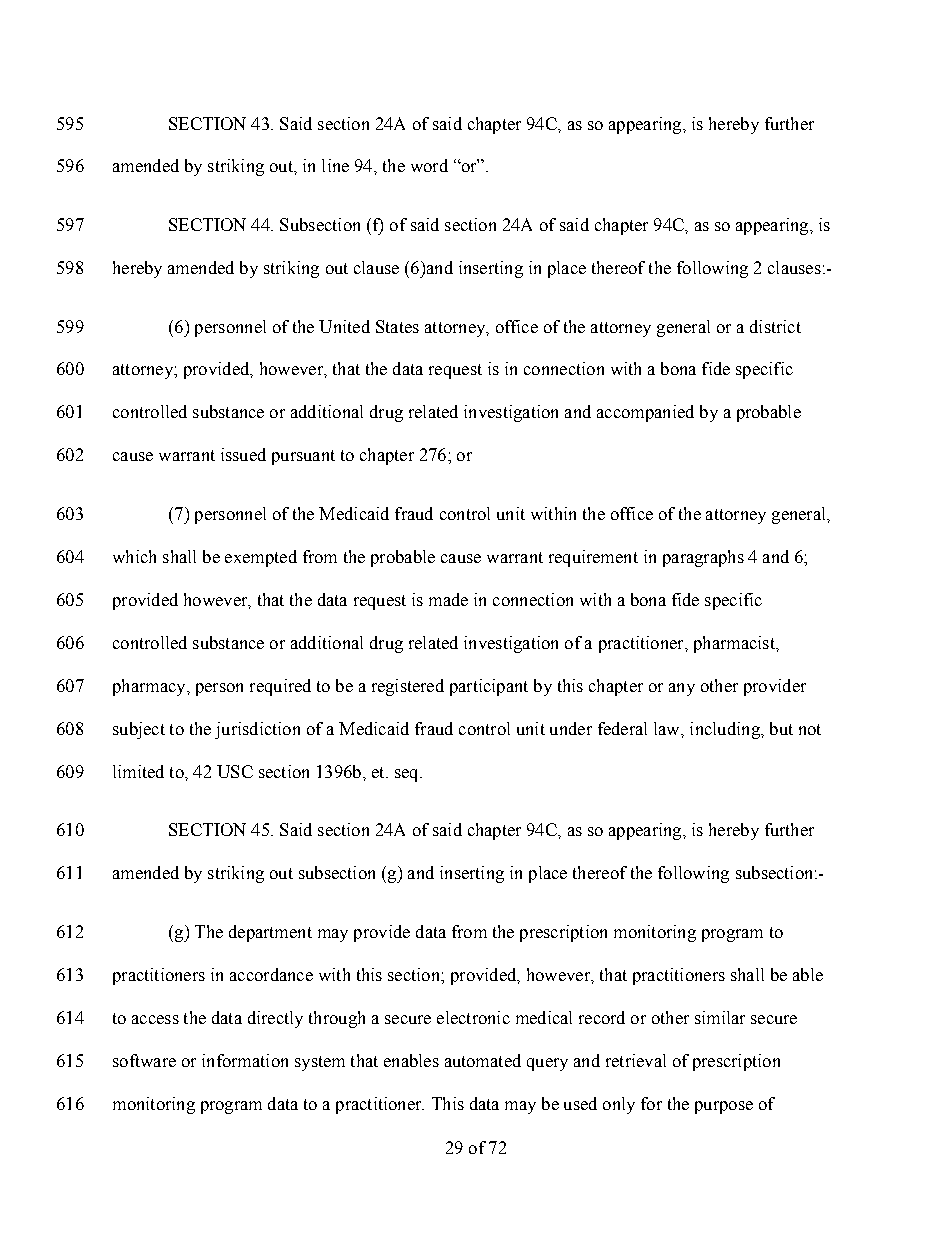  I want to click on automated, so click(483, 1060).
